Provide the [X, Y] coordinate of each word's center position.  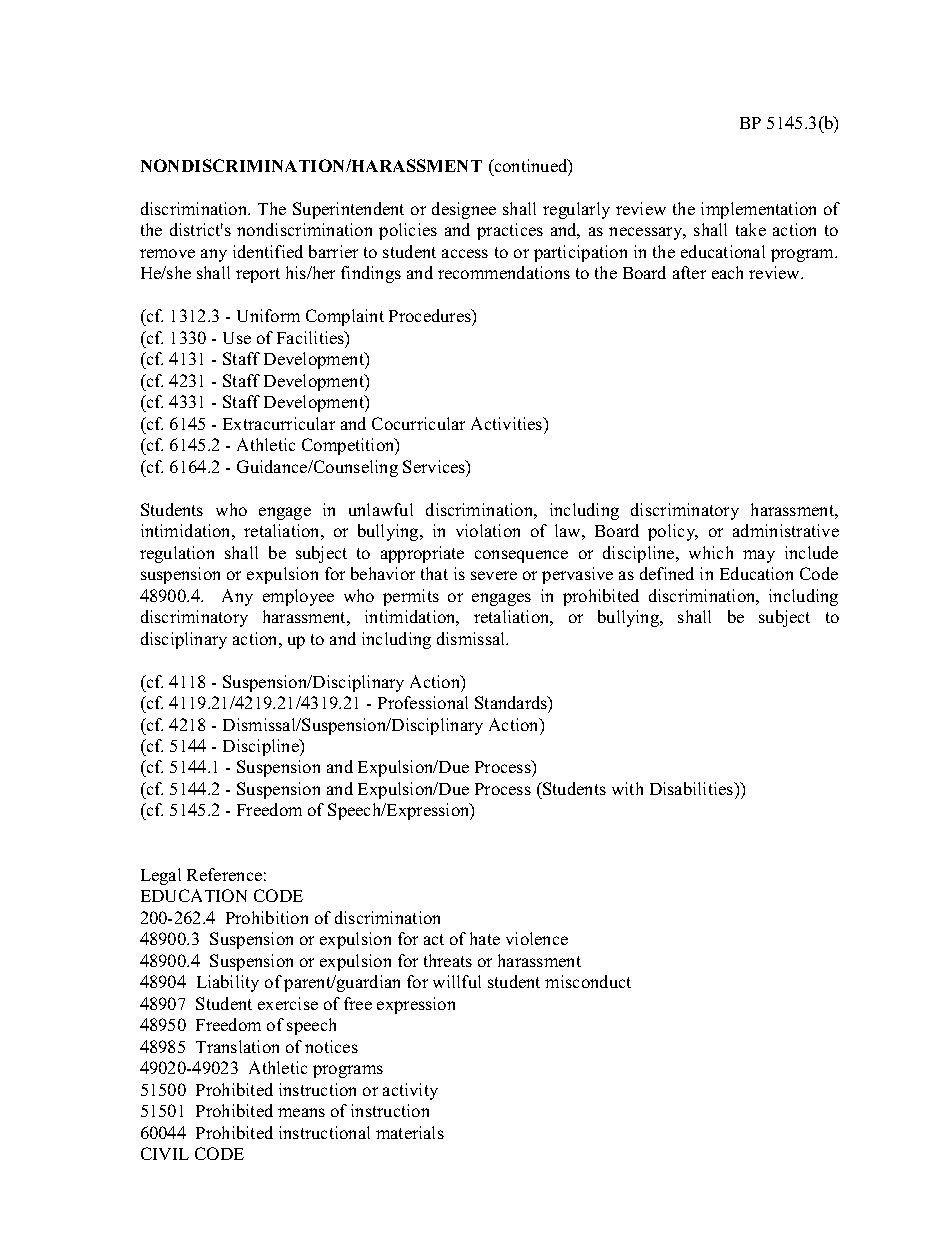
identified [268, 251]
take [751, 229]
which [711, 552]
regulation [177, 554]
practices [510, 231]
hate [485, 938]
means [301, 1112]
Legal [161, 876]
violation [488, 530]
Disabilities [693, 788]
